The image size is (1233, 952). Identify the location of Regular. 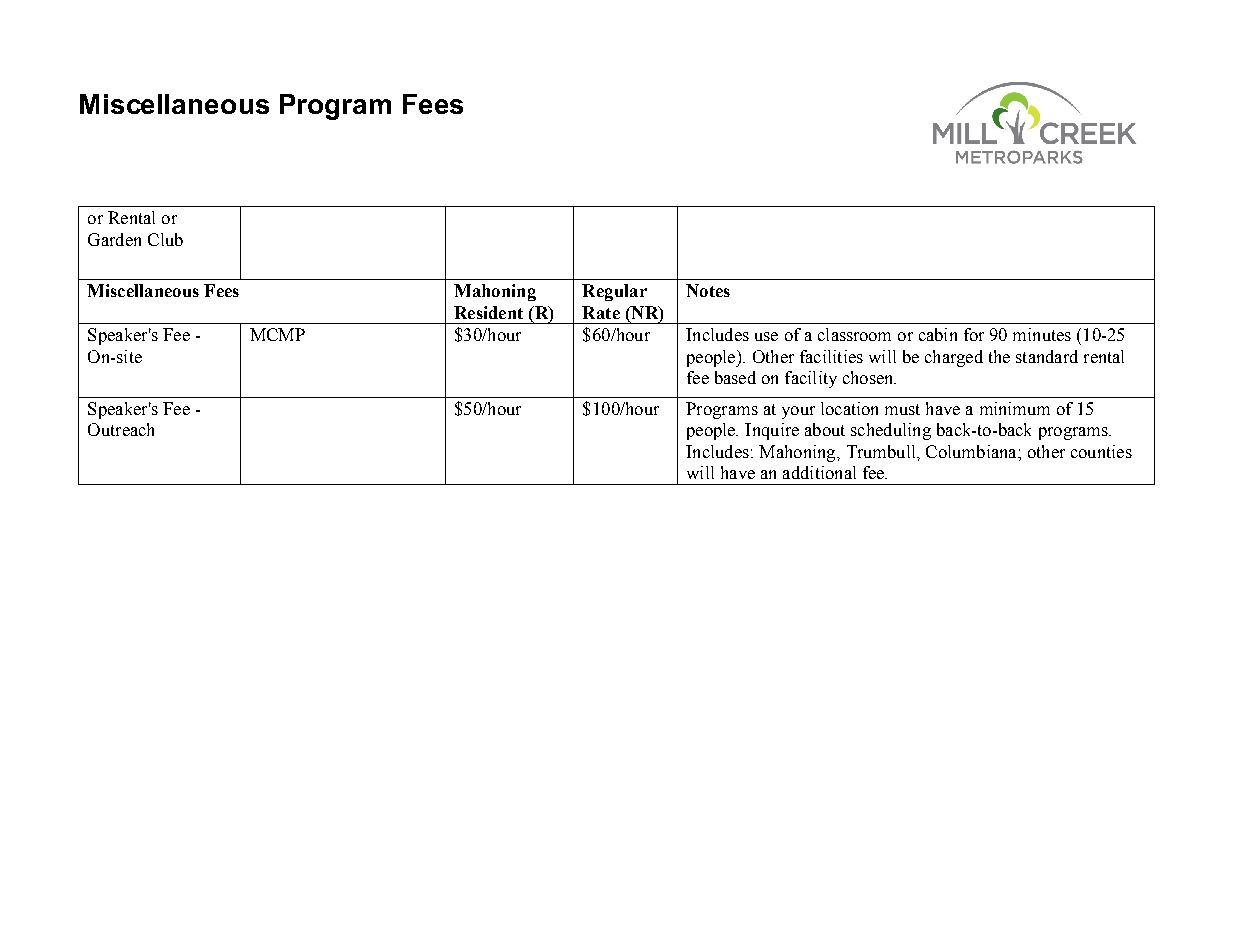
(614, 292).
